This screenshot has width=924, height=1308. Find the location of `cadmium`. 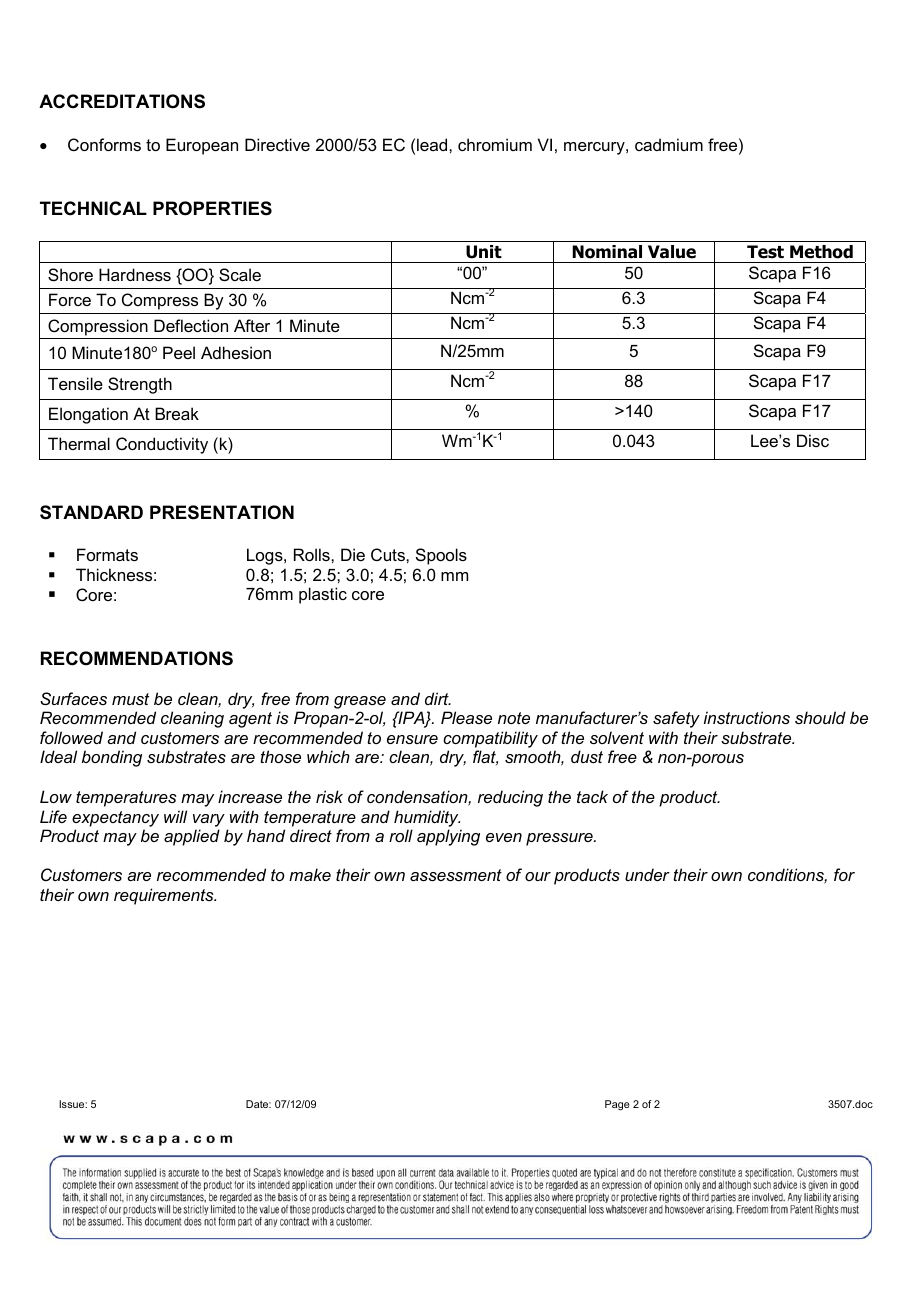

cadmium is located at coordinates (669, 144).
